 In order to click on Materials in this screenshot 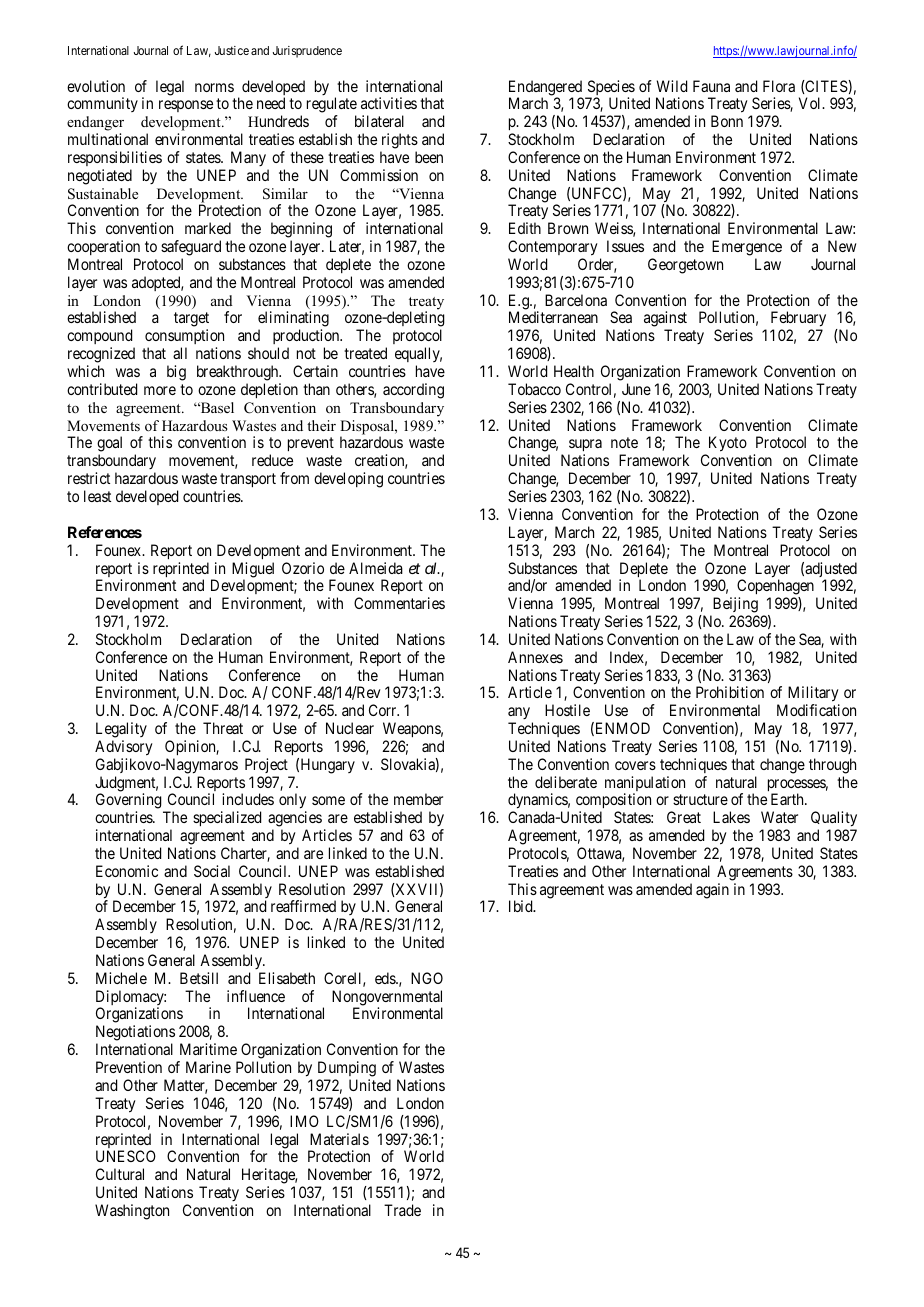, I will do `click(339, 1139)`.
